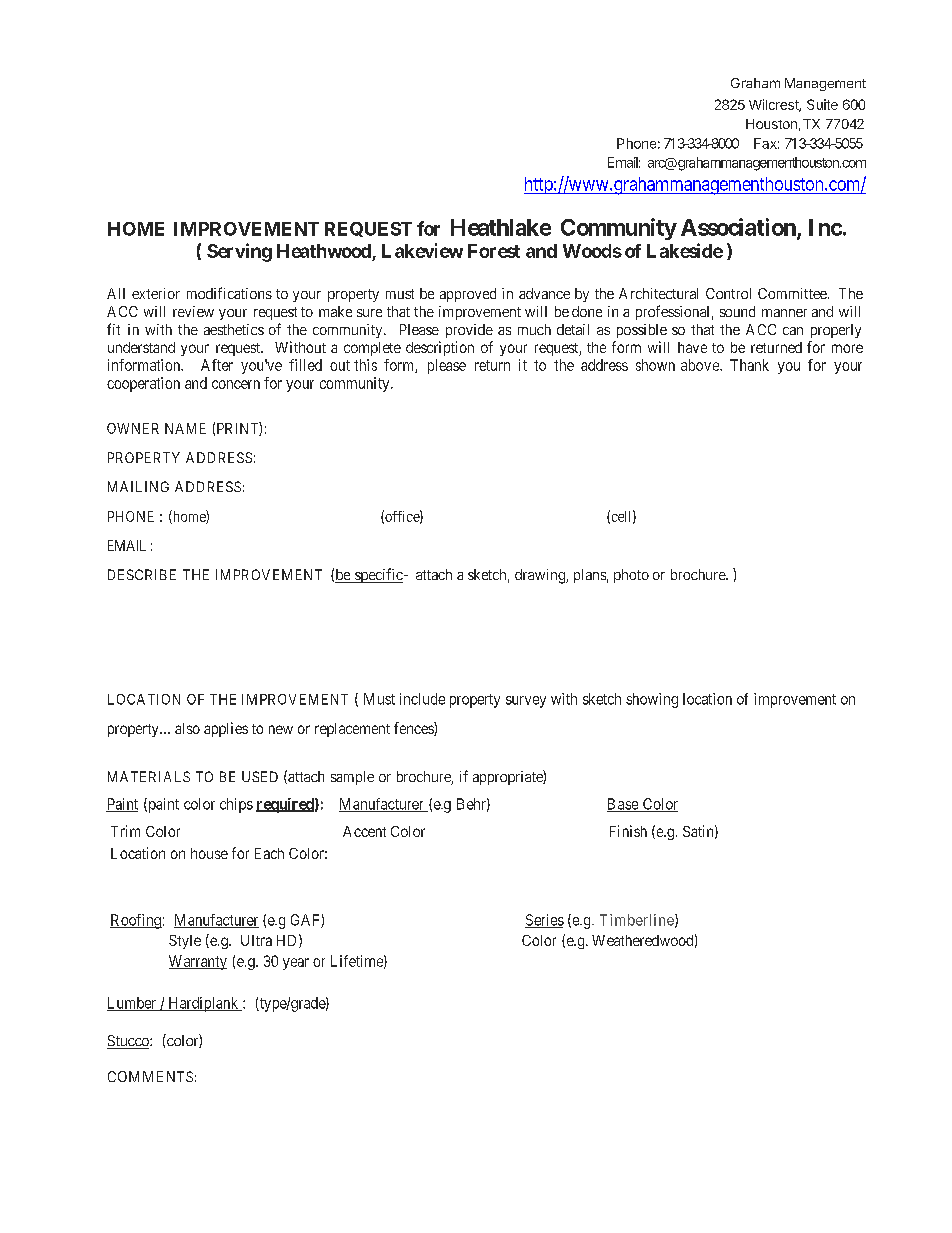  Describe the element at coordinates (494, 251) in the image. I see `Forest` at that location.
